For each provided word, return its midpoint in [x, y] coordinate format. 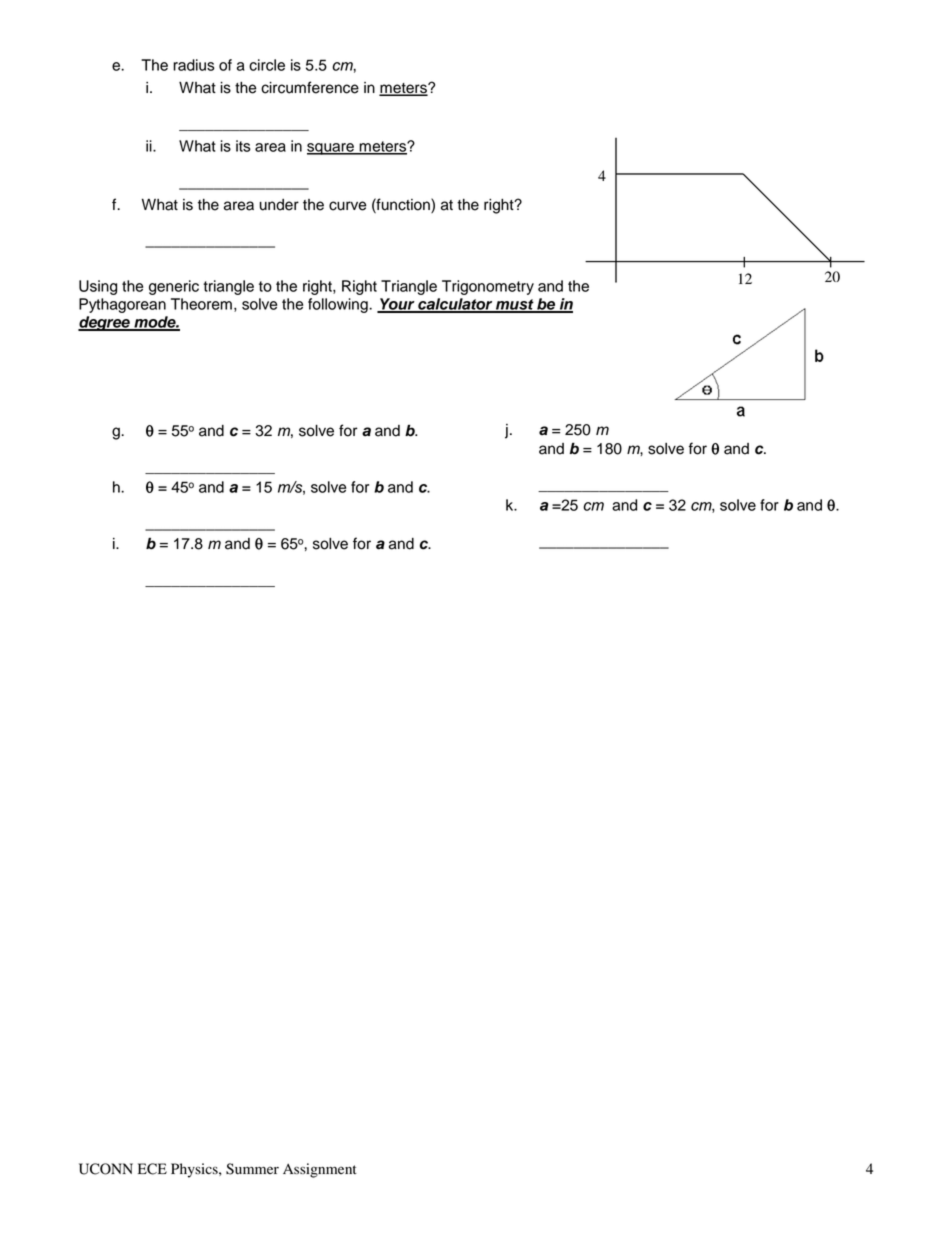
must [515, 305]
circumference [310, 87]
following [339, 305]
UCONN [106, 1169]
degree [105, 323]
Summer [252, 1169]
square [331, 149]
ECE [152, 1169]
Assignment [320, 1170]
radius [194, 65]
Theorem [201, 304]
